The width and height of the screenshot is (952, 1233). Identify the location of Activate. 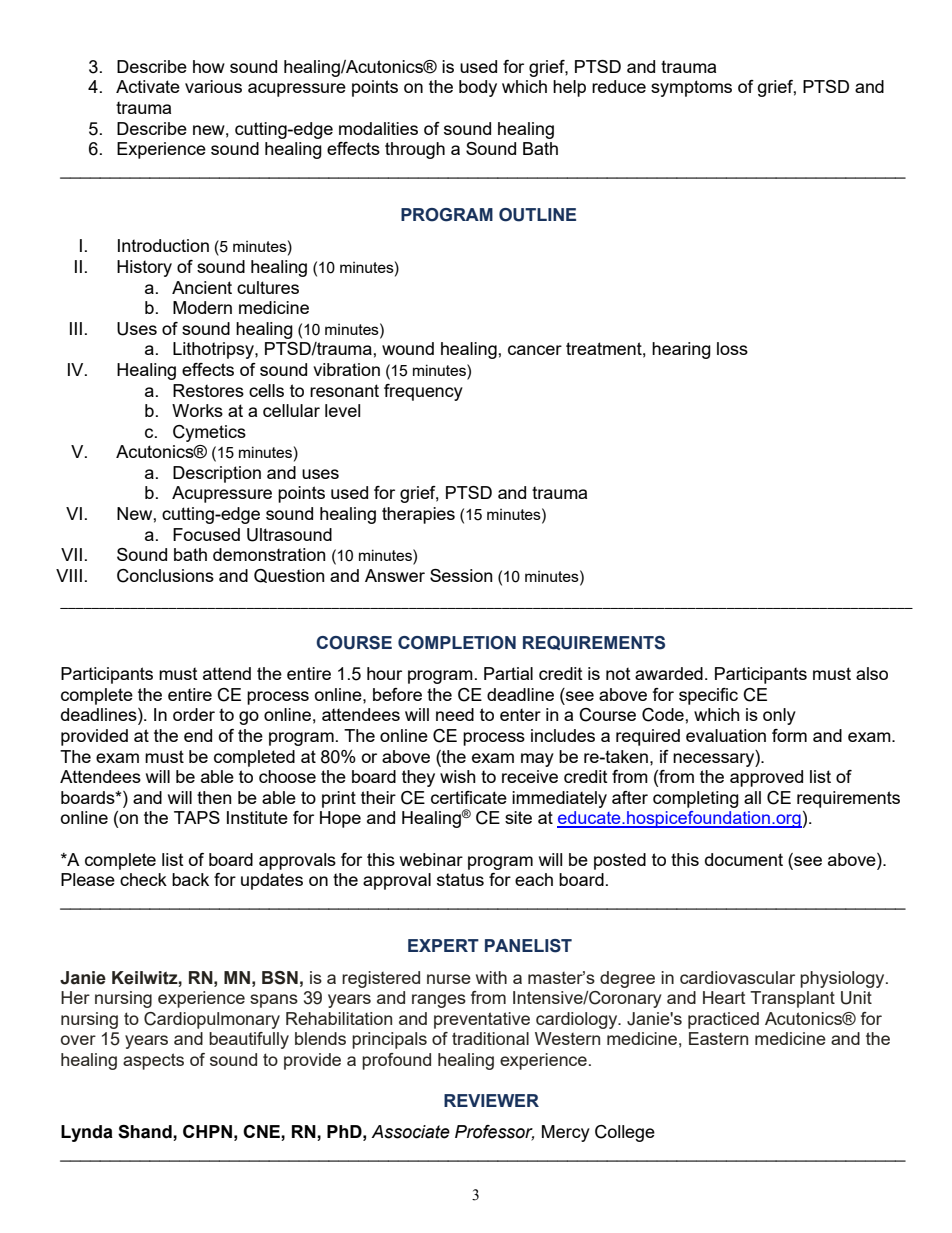
(148, 86).
